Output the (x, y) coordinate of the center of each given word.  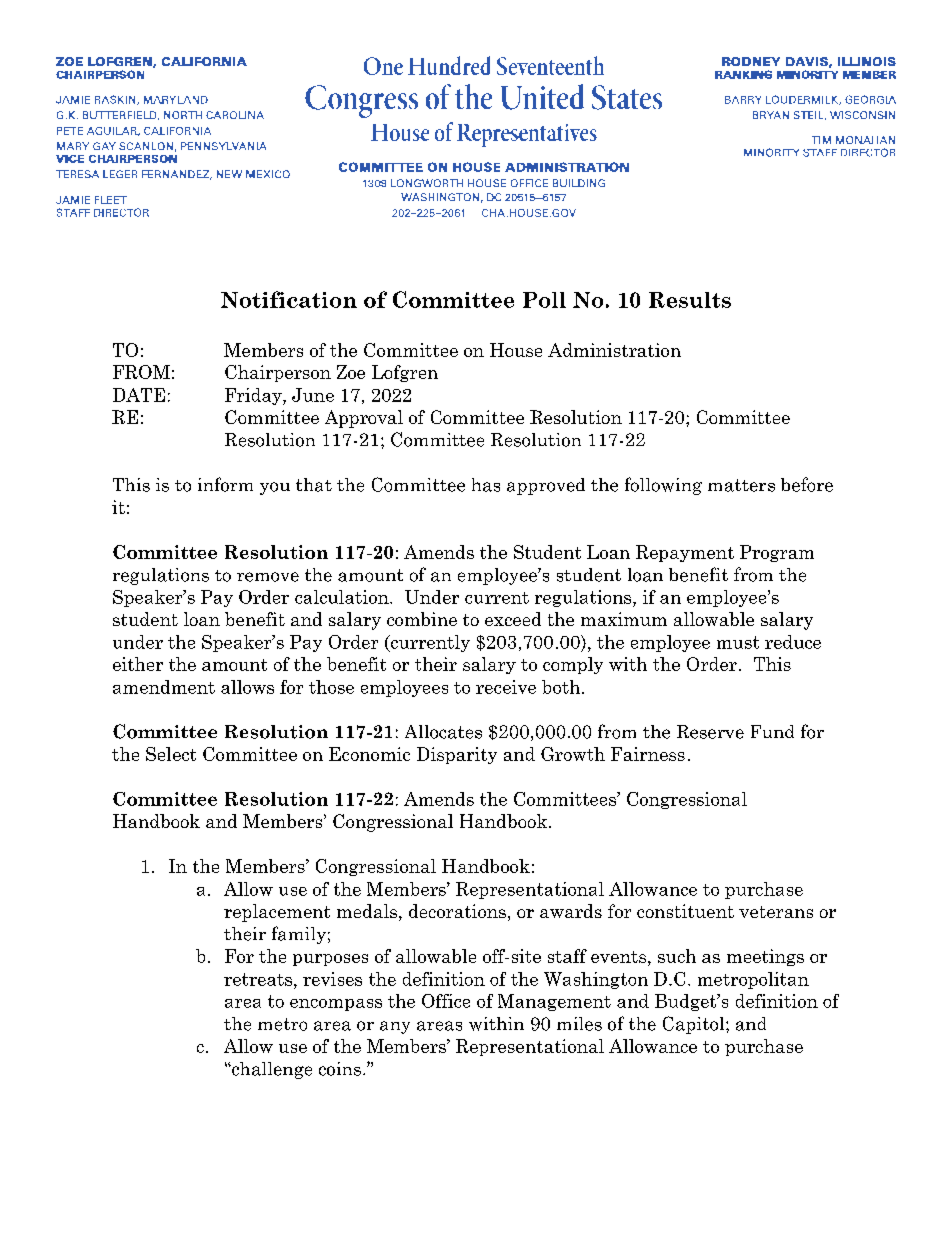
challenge (271, 1070)
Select (171, 754)
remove (268, 577)
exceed (513, 619)
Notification (289, 299)
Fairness (648, 754)
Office (446, 1001)
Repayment (685, 553)
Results (690, 300)
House (516, 350)
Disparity (457, 755)
